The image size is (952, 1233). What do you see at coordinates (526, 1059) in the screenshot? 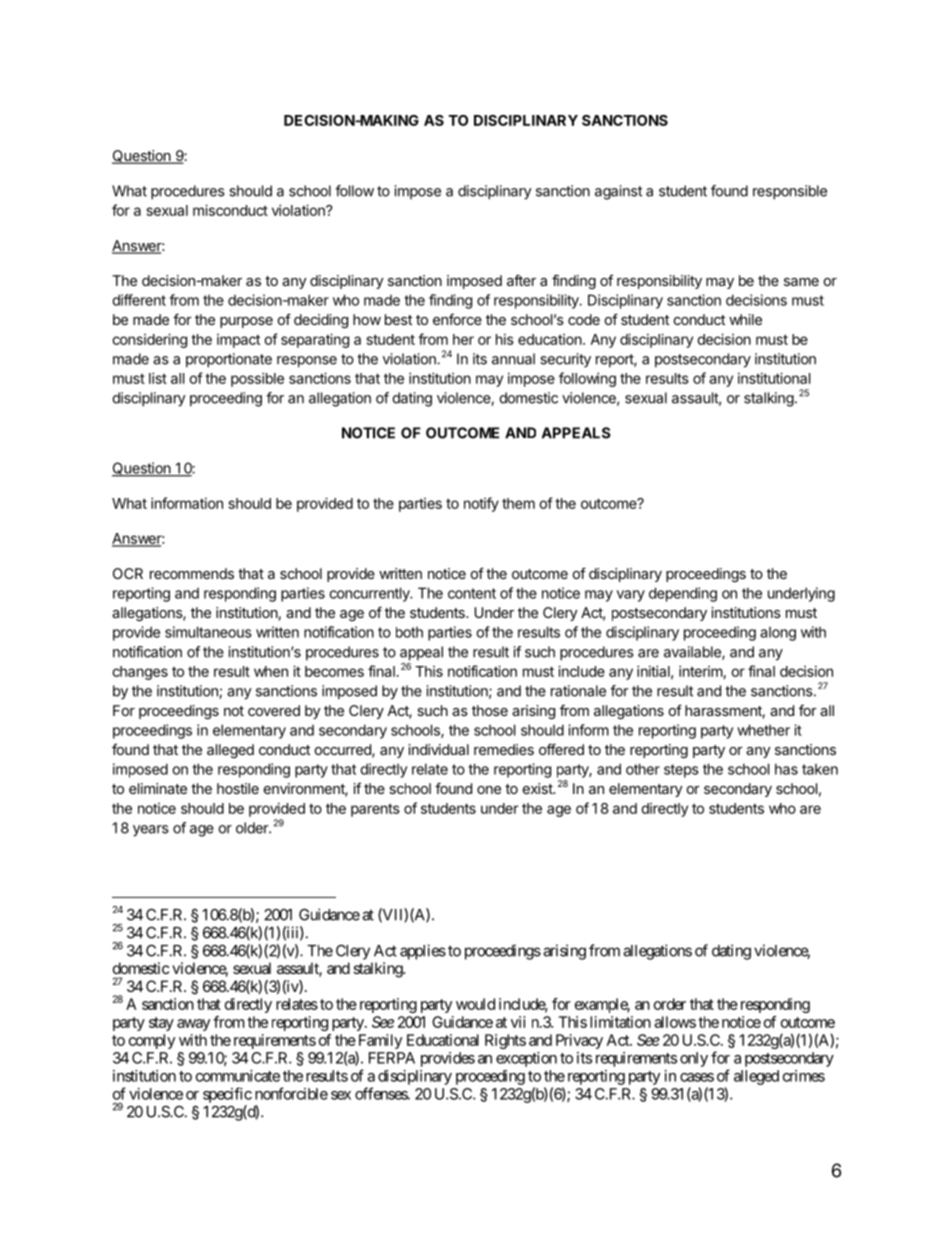
I see `exception` at bounding box center [526, 1059].
